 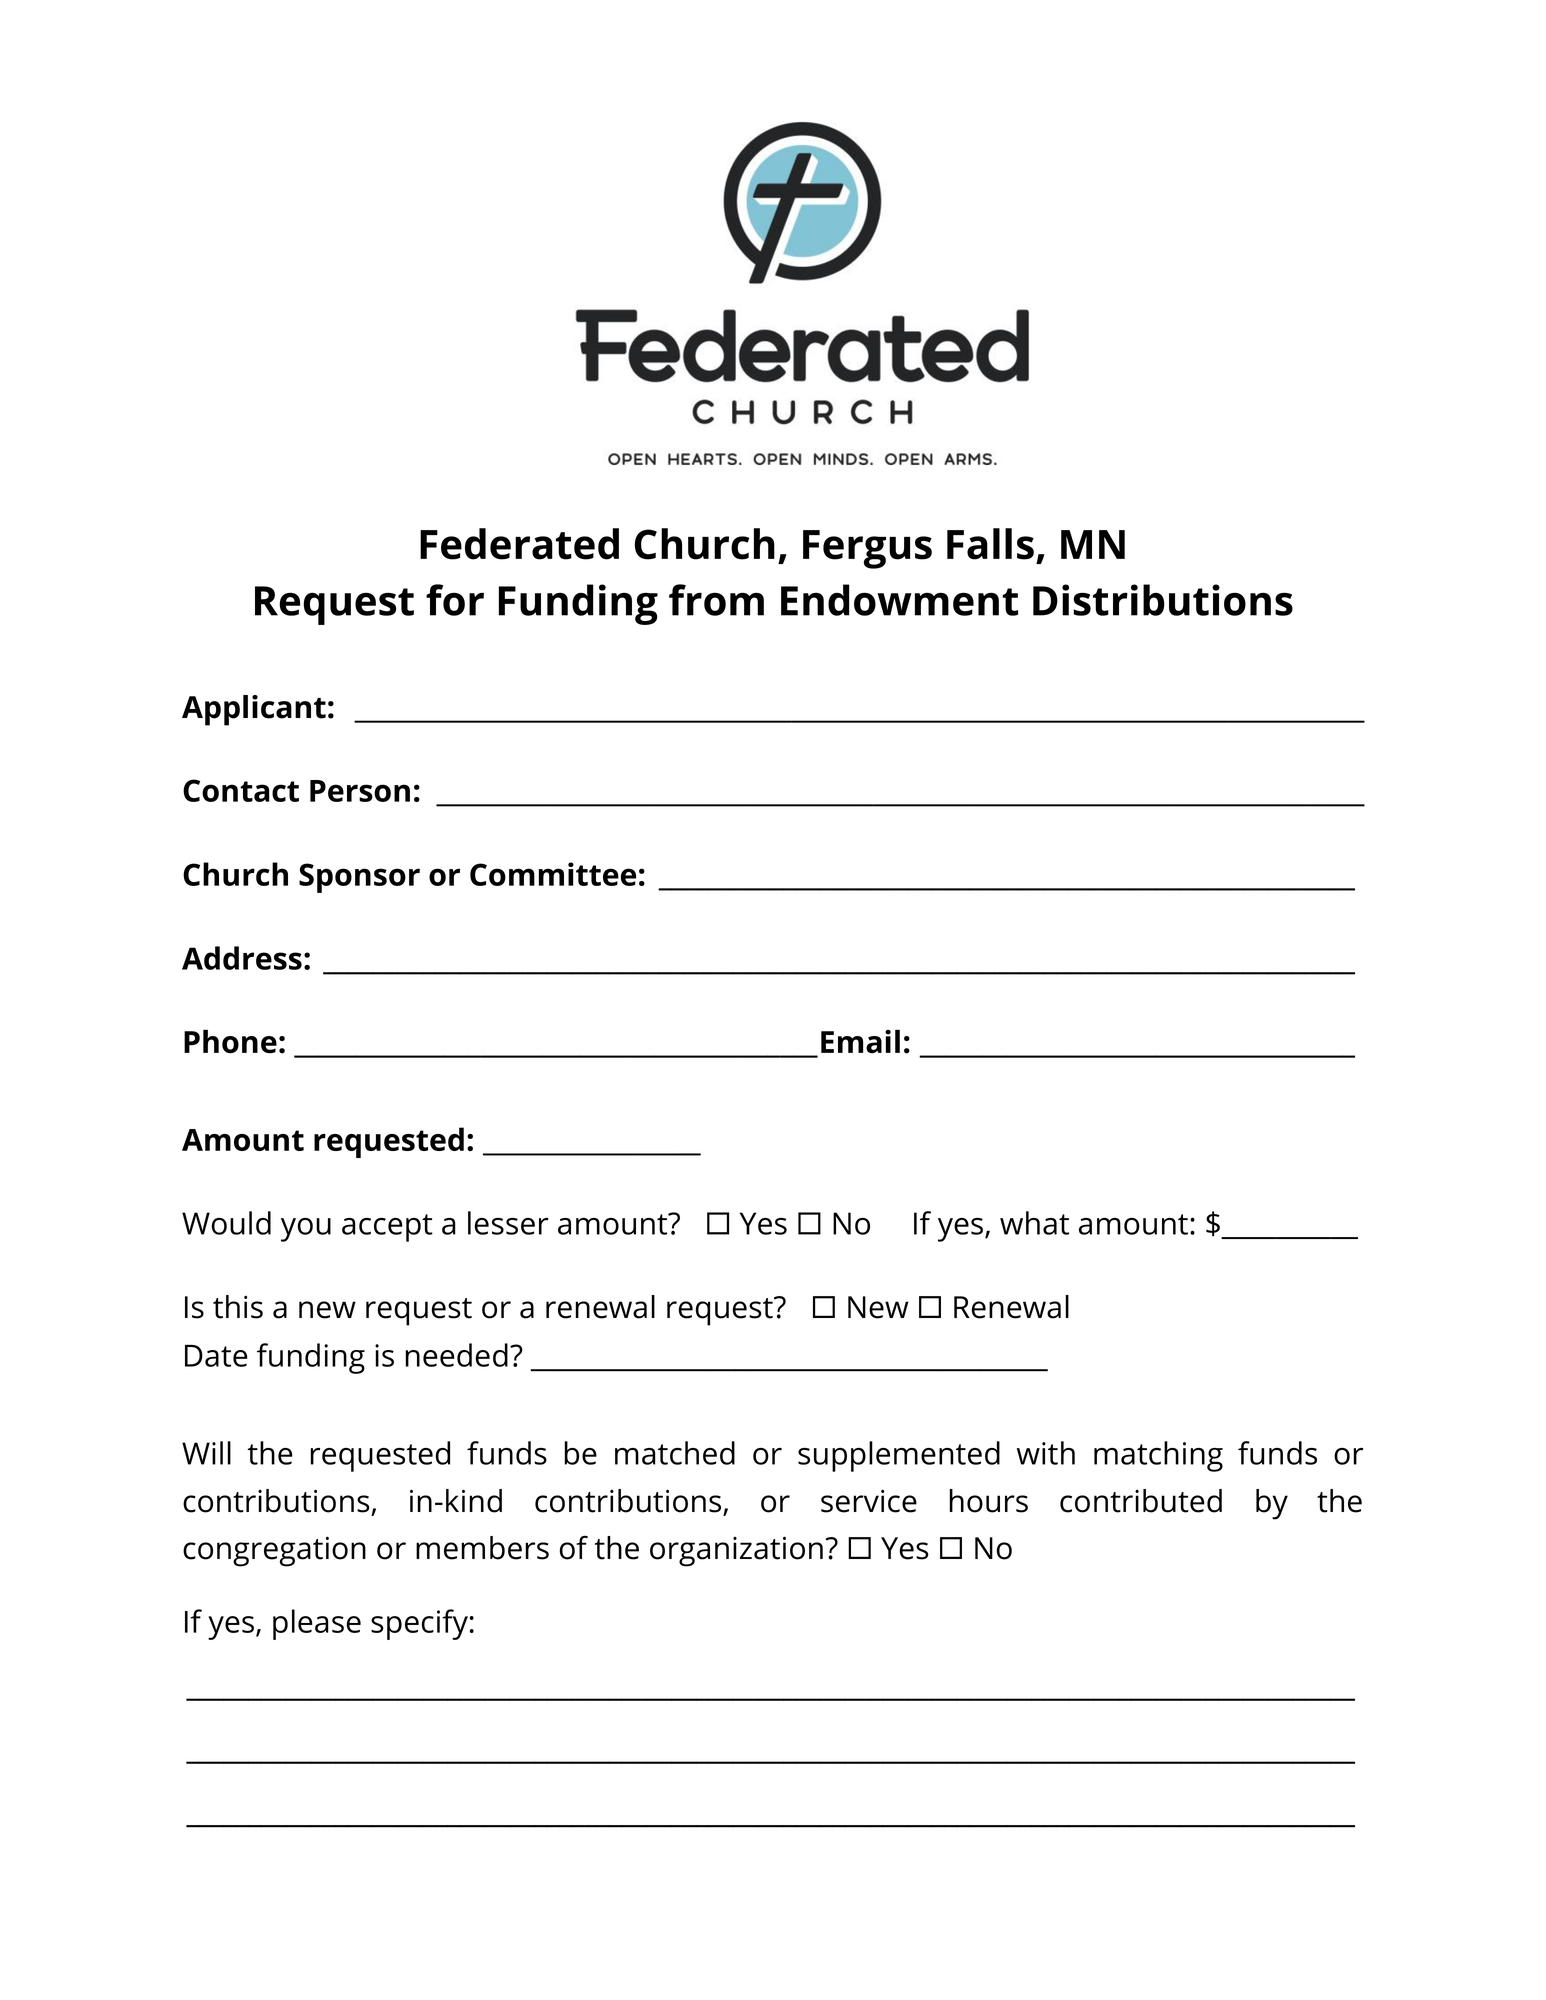 What do you see at coordinates (990, 544) in the page?
I see `Falls` at bounding box center [990, 544].
